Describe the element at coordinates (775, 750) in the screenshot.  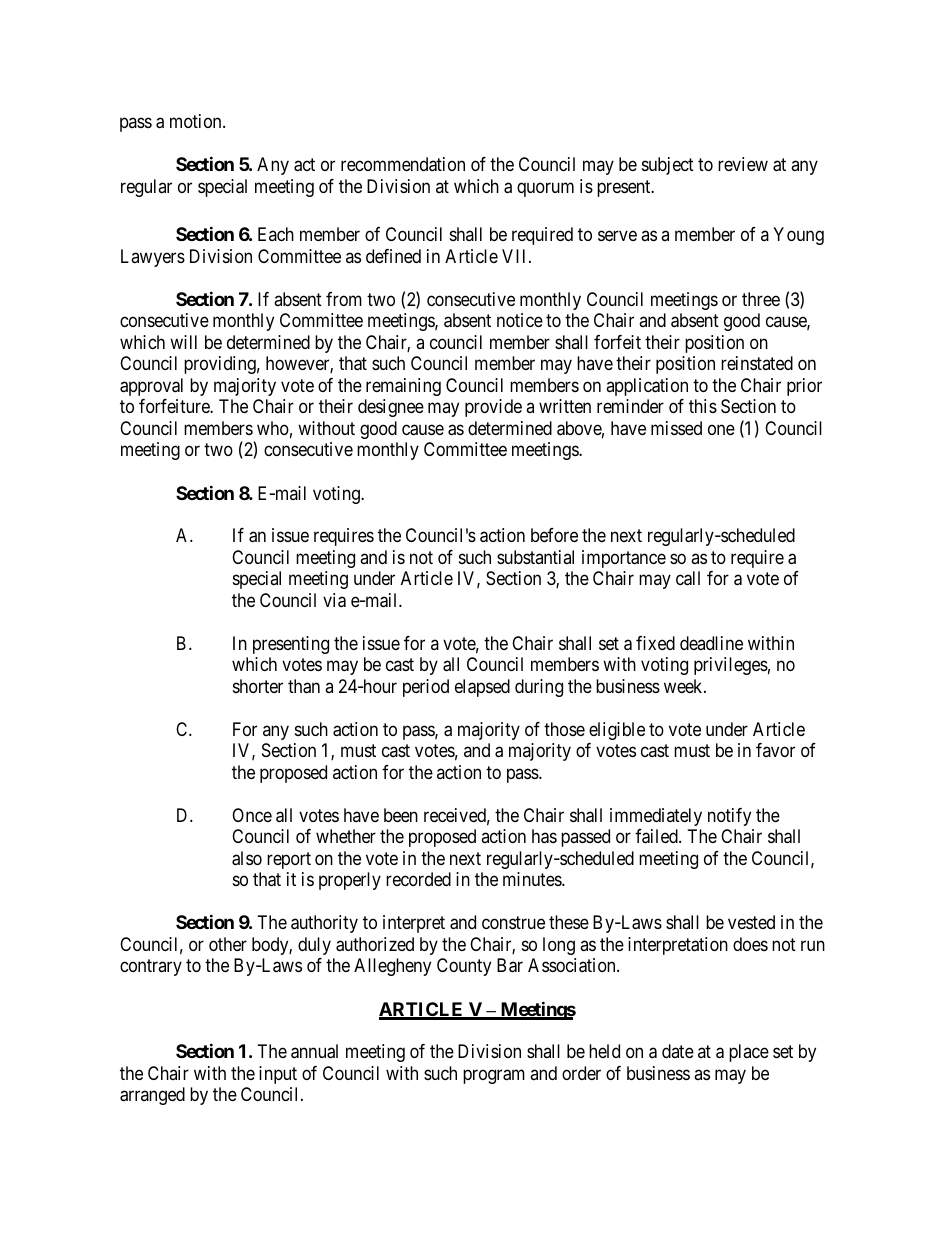
I see `favor` at that location.
